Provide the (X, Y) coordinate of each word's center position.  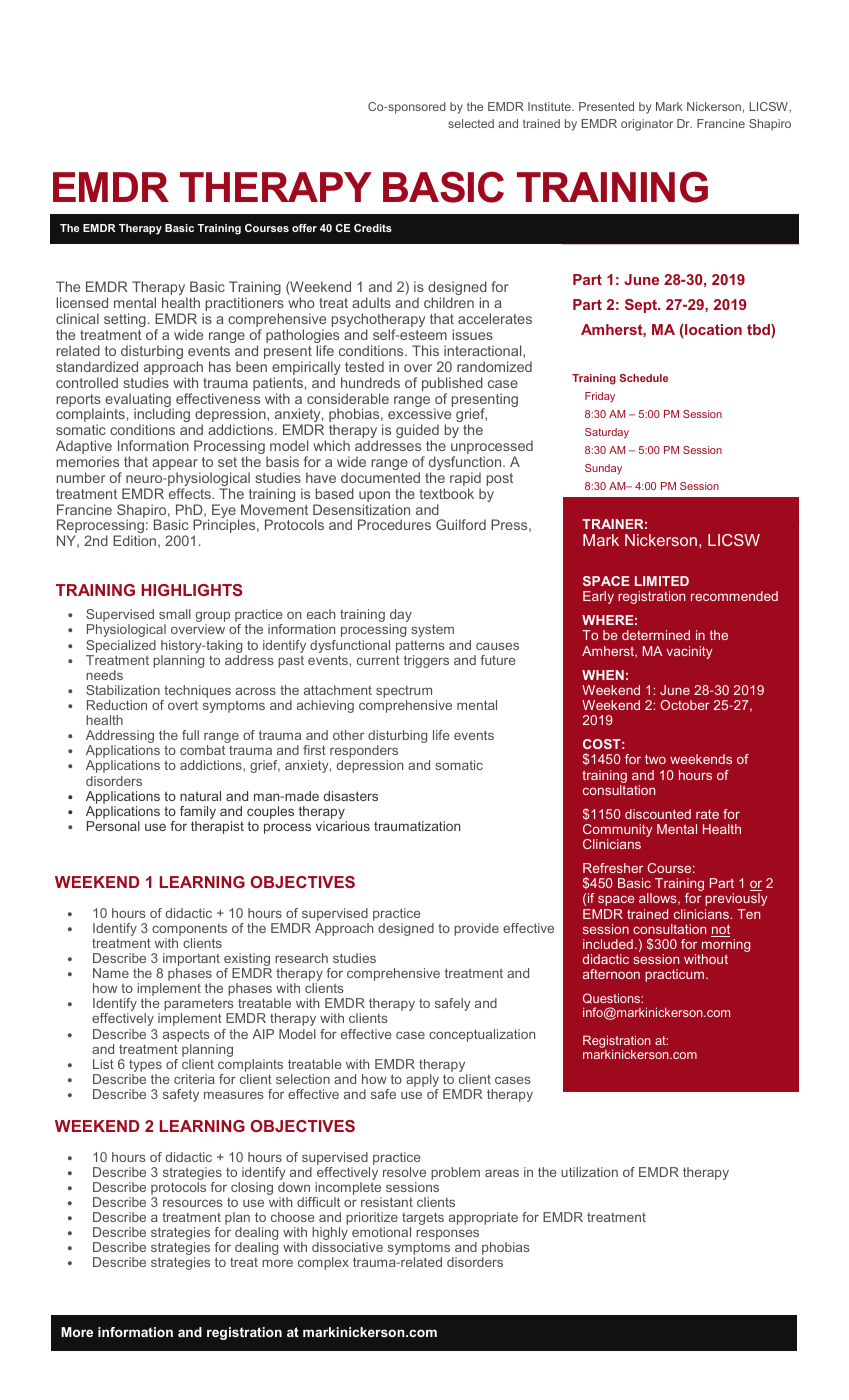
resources (193, 1203)
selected (471, 123)
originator (647, 125)
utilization (589, 1172)
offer (304, 228)
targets (423, 1220)
